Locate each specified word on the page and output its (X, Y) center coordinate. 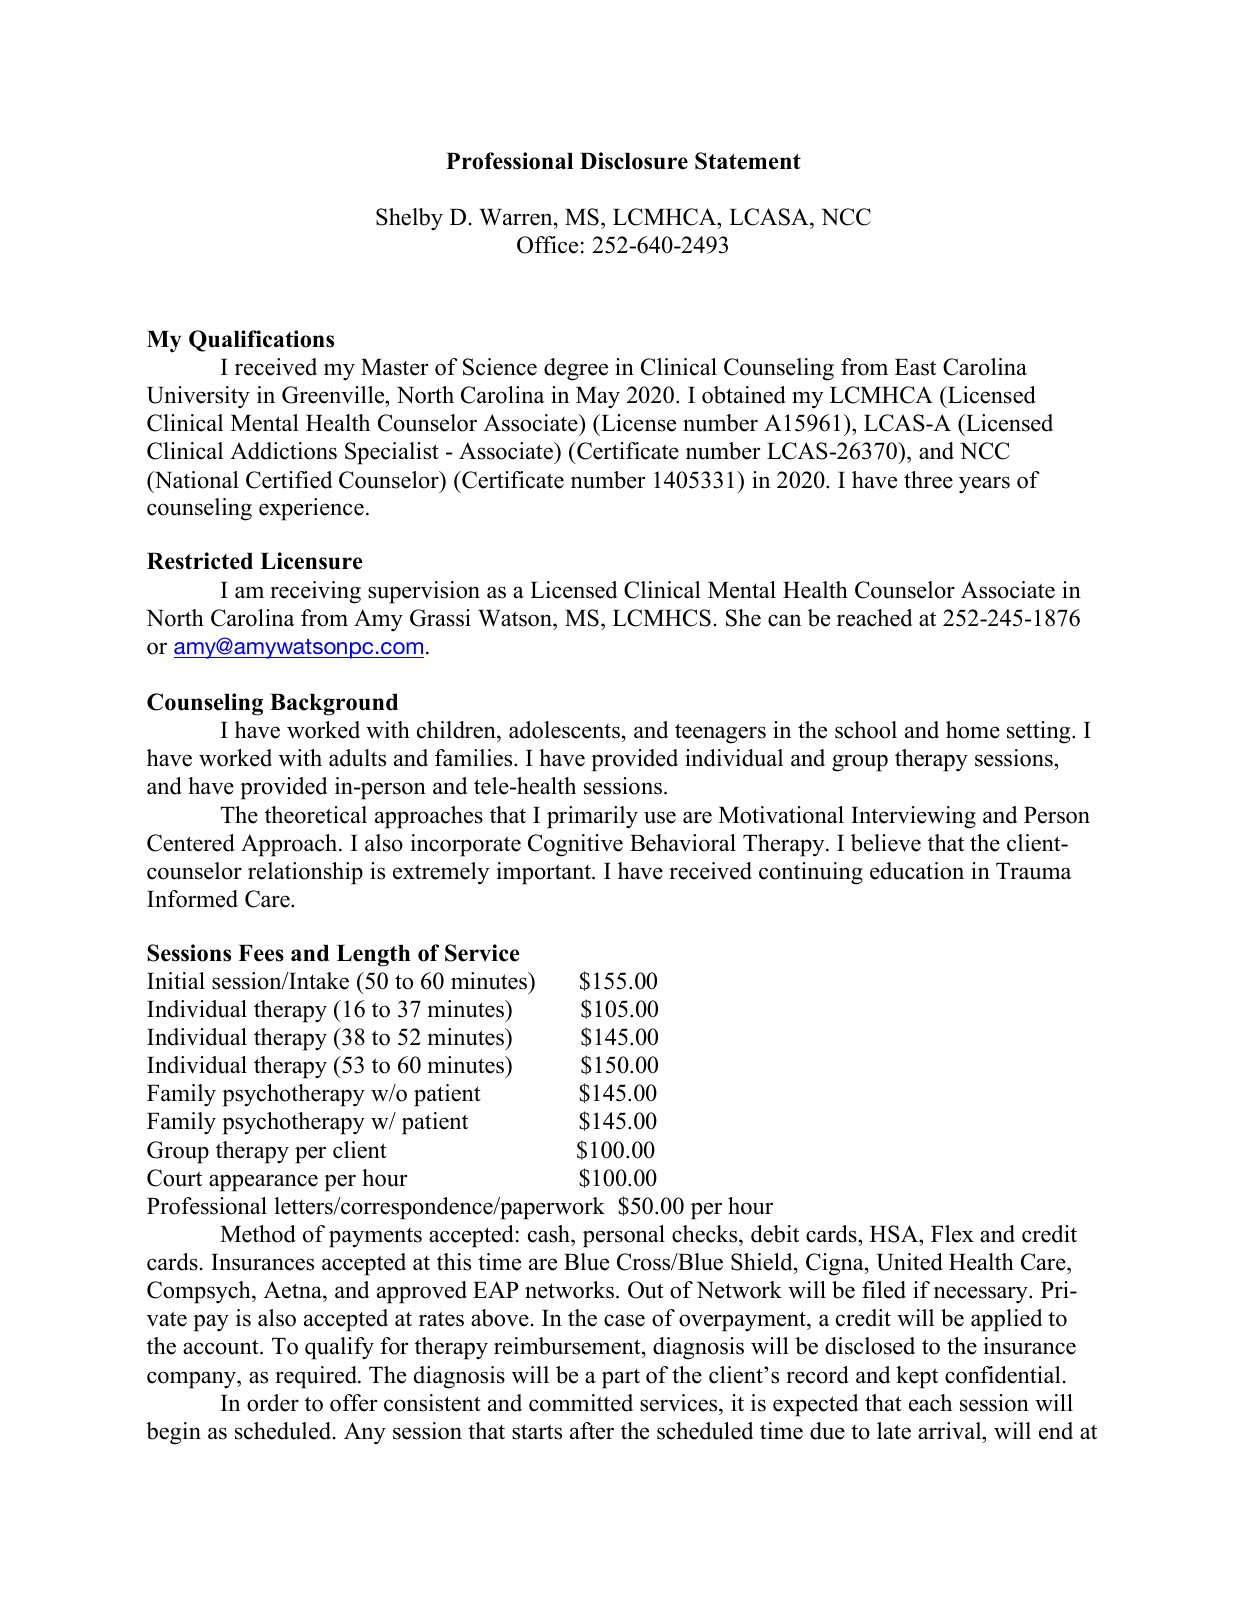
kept (917, 1377)
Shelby (409, 219)
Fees (261, 953)
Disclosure (634, 161)
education (917, 871)
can (784, 620)
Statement (748, 161)
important (545, 873)
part (621, 1379)
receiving (315, 592)
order (273, 1403)
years (984, 485)
